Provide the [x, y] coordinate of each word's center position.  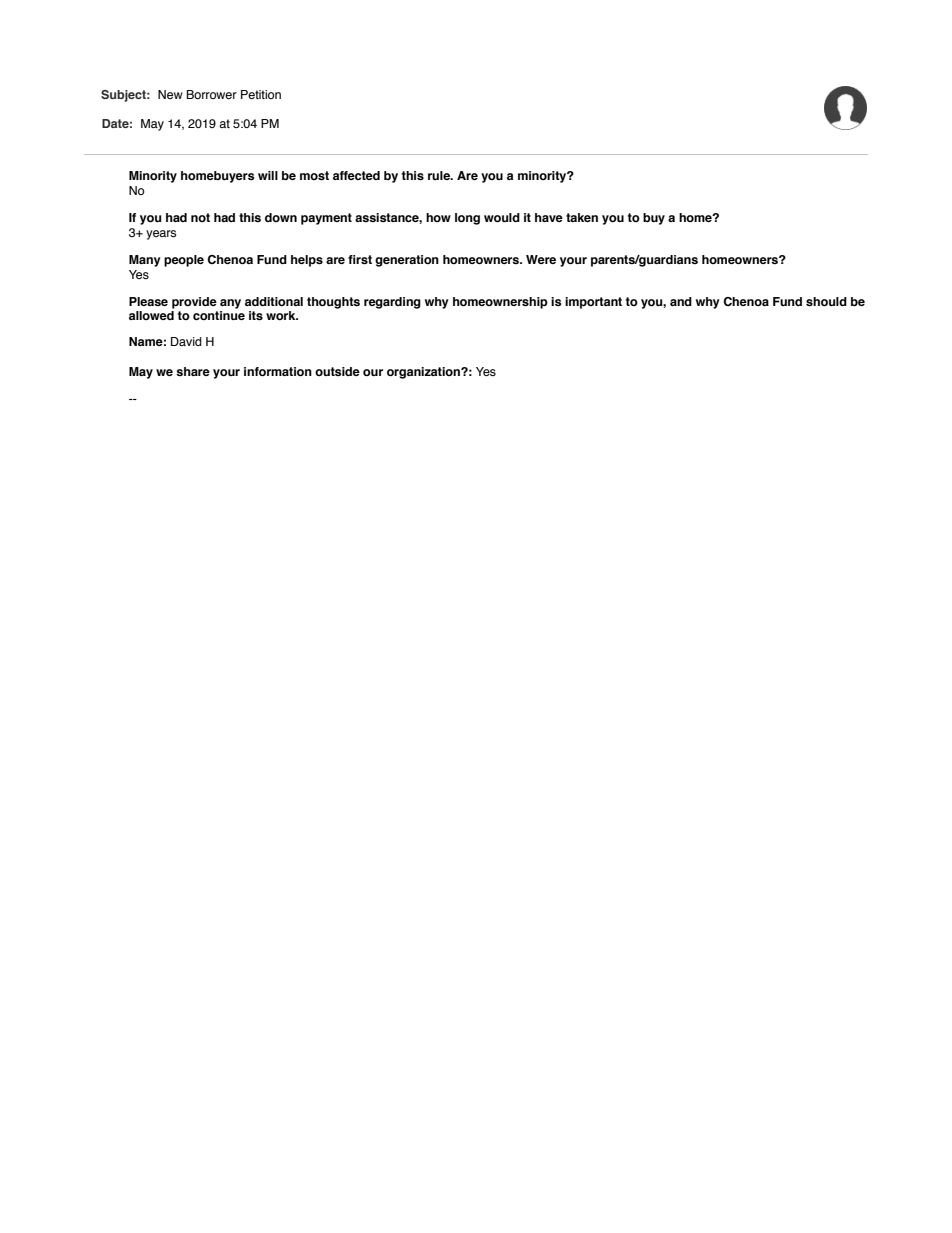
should [826, 302]
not [200, 217]
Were [541, 259]
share [193, 371]
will [268, 175]
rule [440, 175]
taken [582, 217]
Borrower [211, 94]
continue [219, 314]
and [681, 301]
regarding [392, 303]
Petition [261, 94]
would [502, 217]
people [184, 261]
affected [356, 175]
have [549, 217]
